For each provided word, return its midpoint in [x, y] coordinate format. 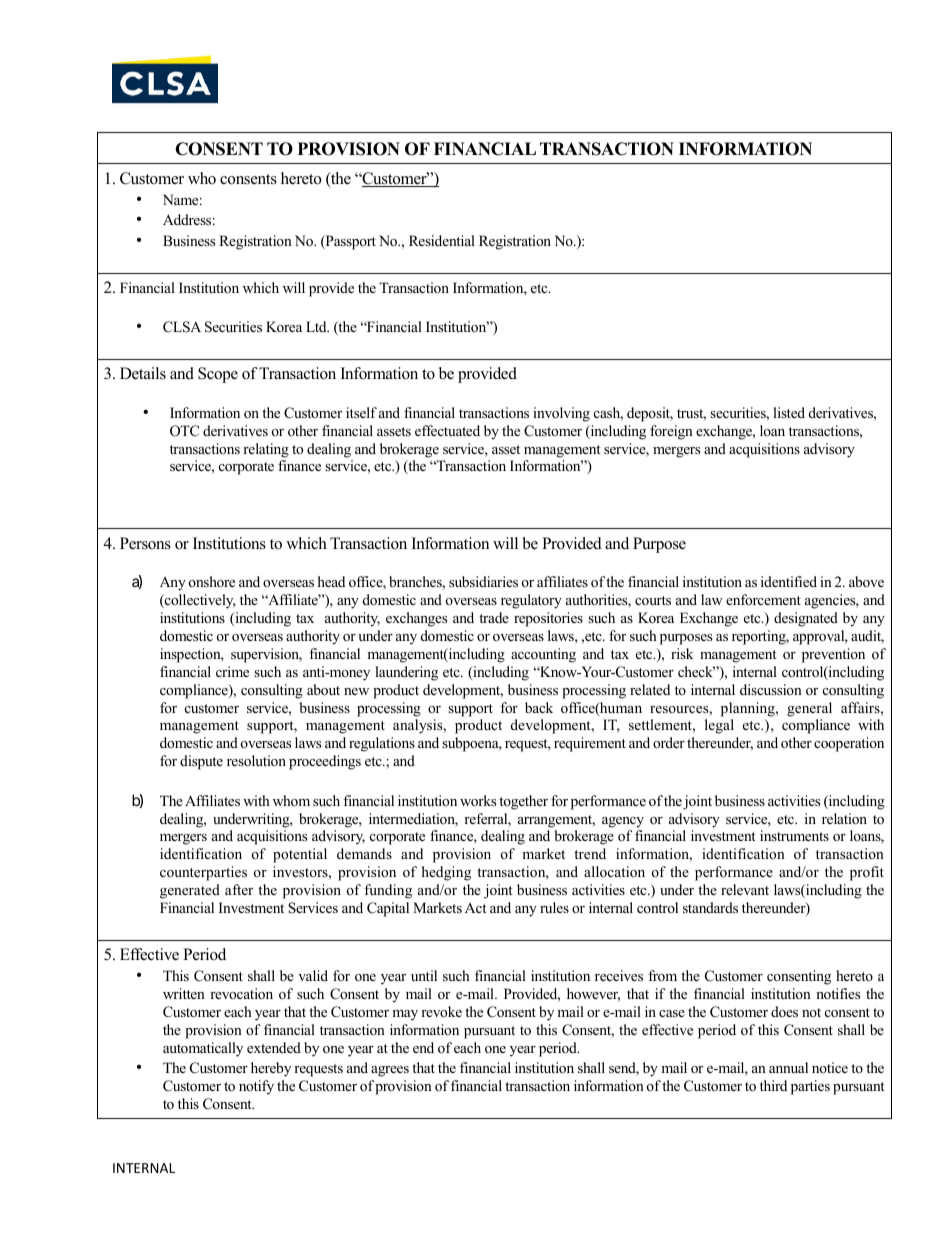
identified [789, 581]
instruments [794, 835]
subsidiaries [483, 581]
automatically [203, 1049]
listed [789, 412]
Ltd [317, 326]
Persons [145, 543]
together [523, 802]
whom [291, 800]
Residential [442, 240]
